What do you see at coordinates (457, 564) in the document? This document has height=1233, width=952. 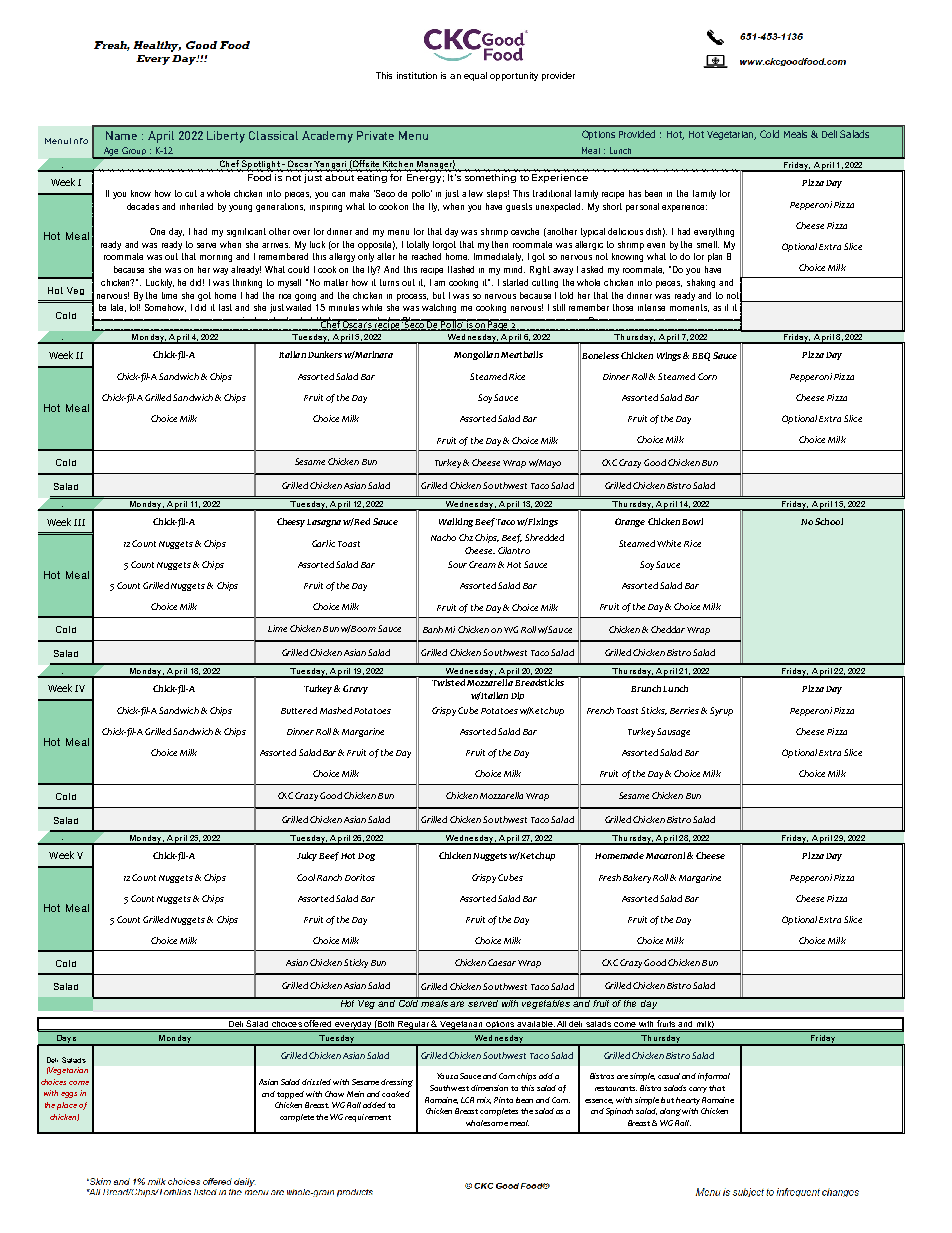 I see `Sour` at bounding box center [457, 564].
